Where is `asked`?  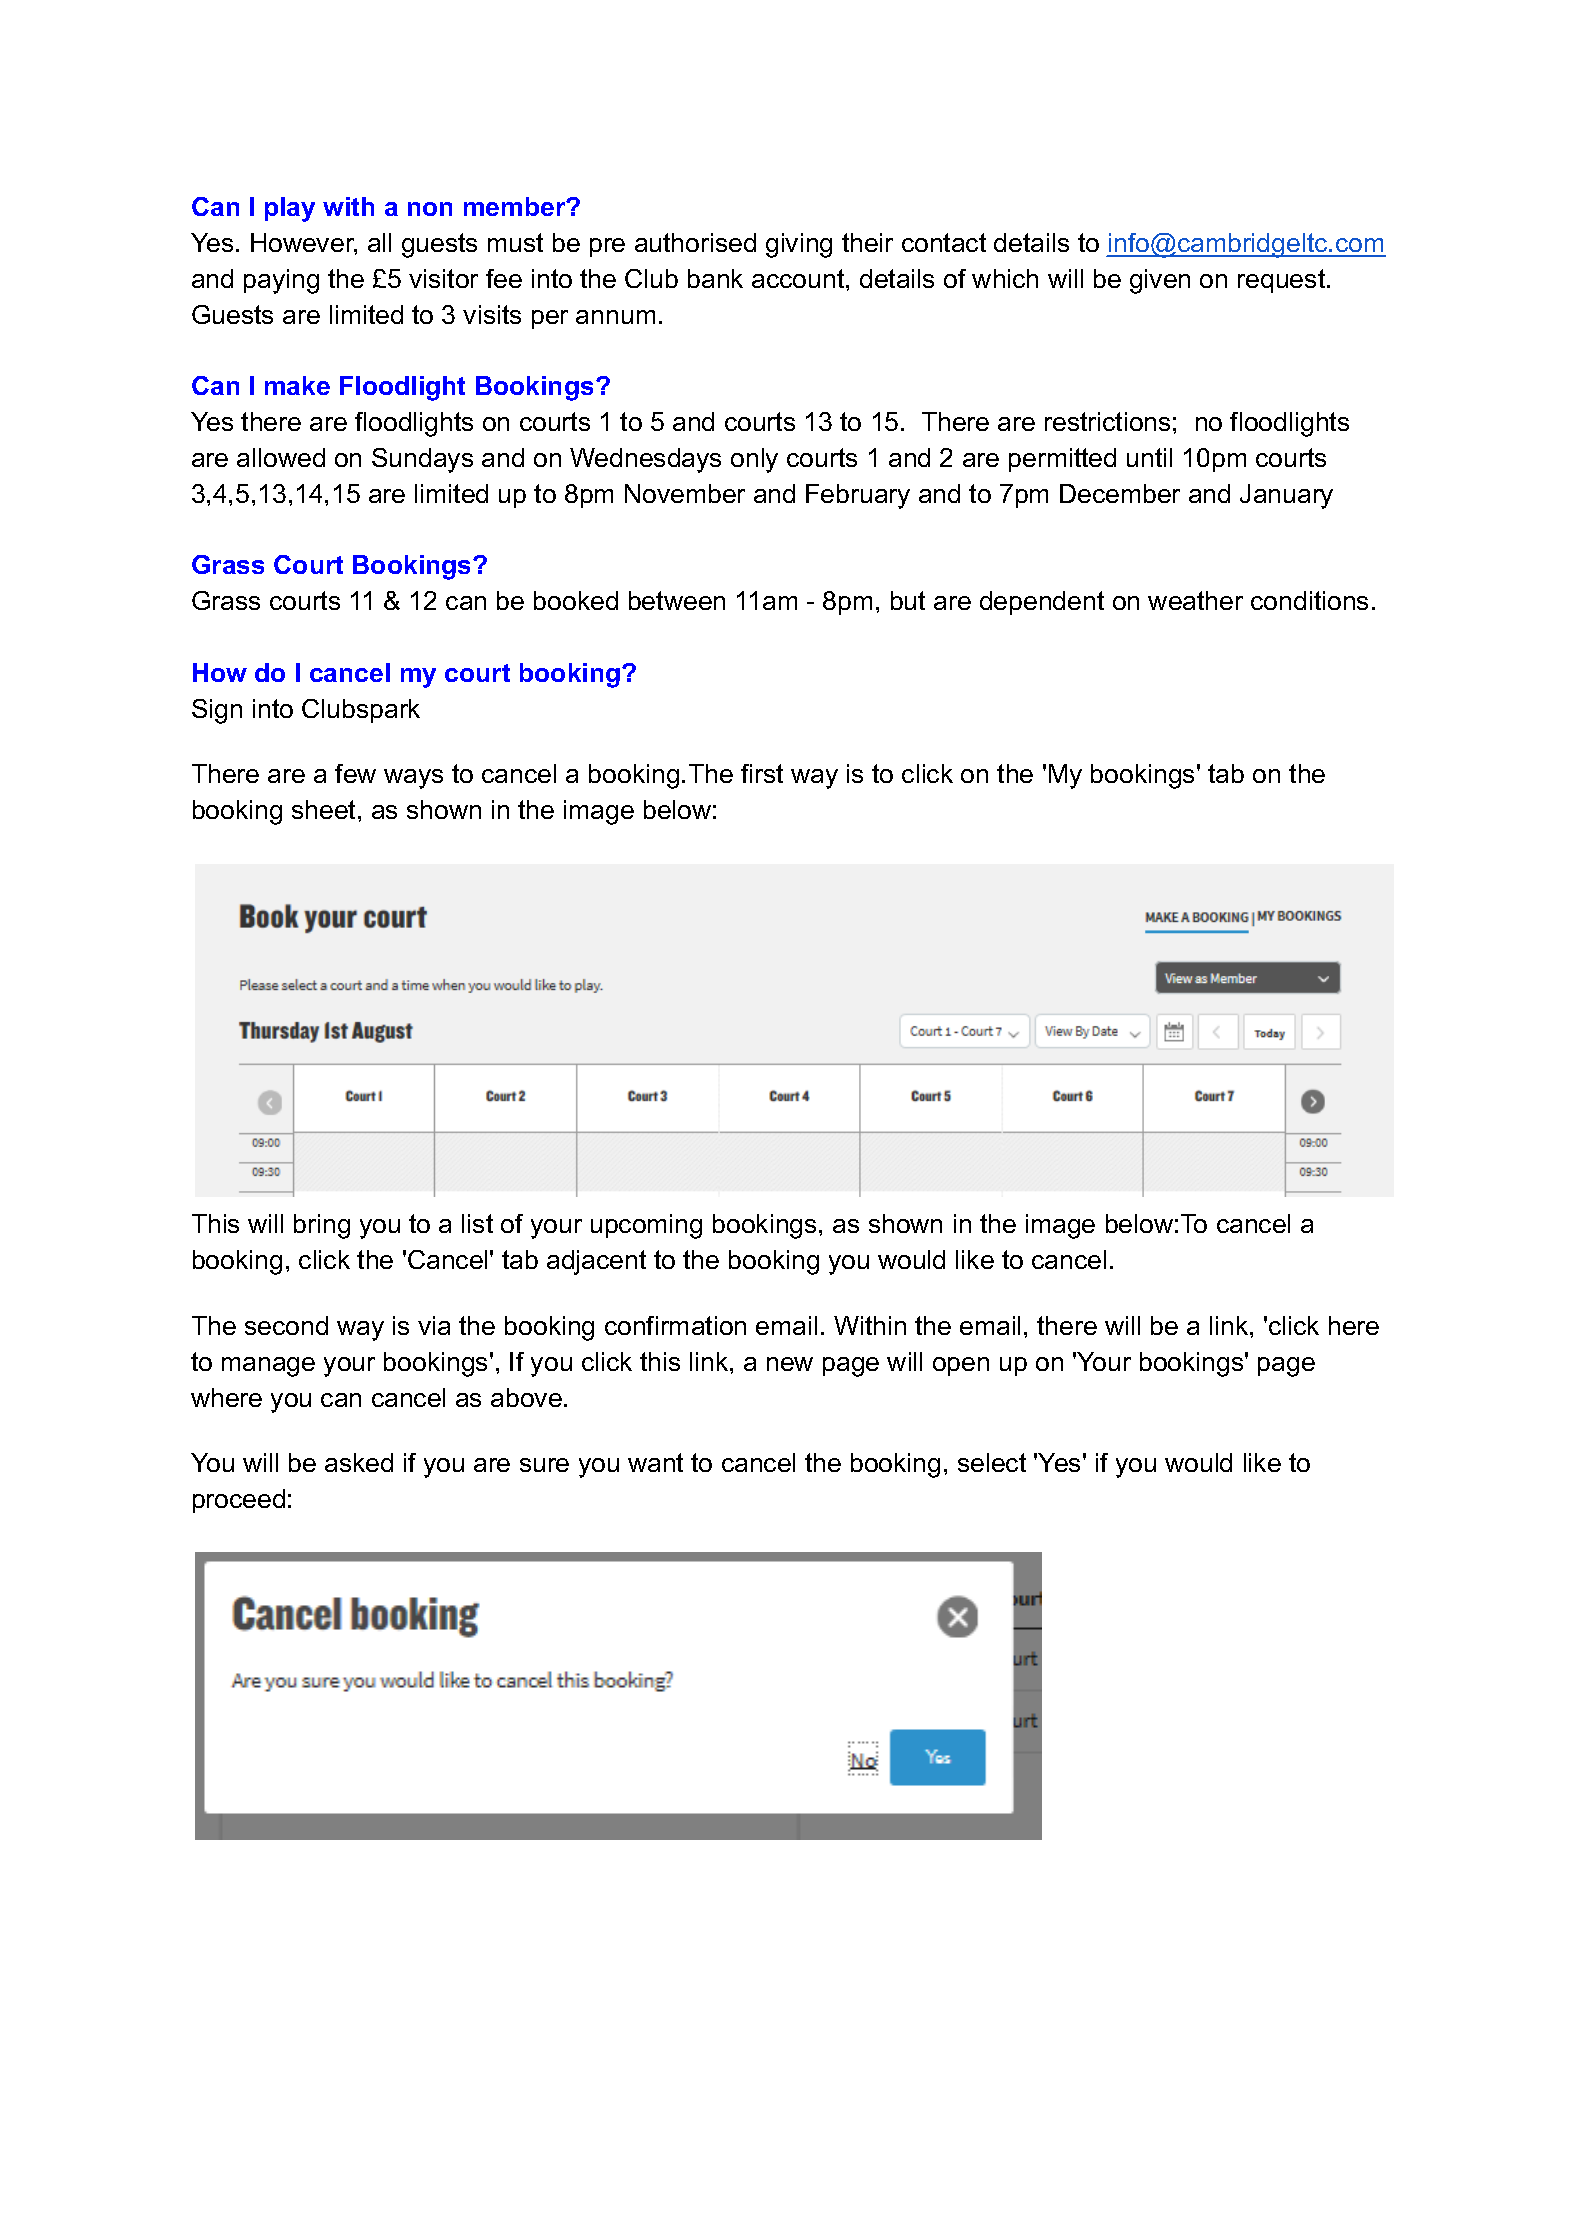
asked is located at coordinates (359, 1462).
